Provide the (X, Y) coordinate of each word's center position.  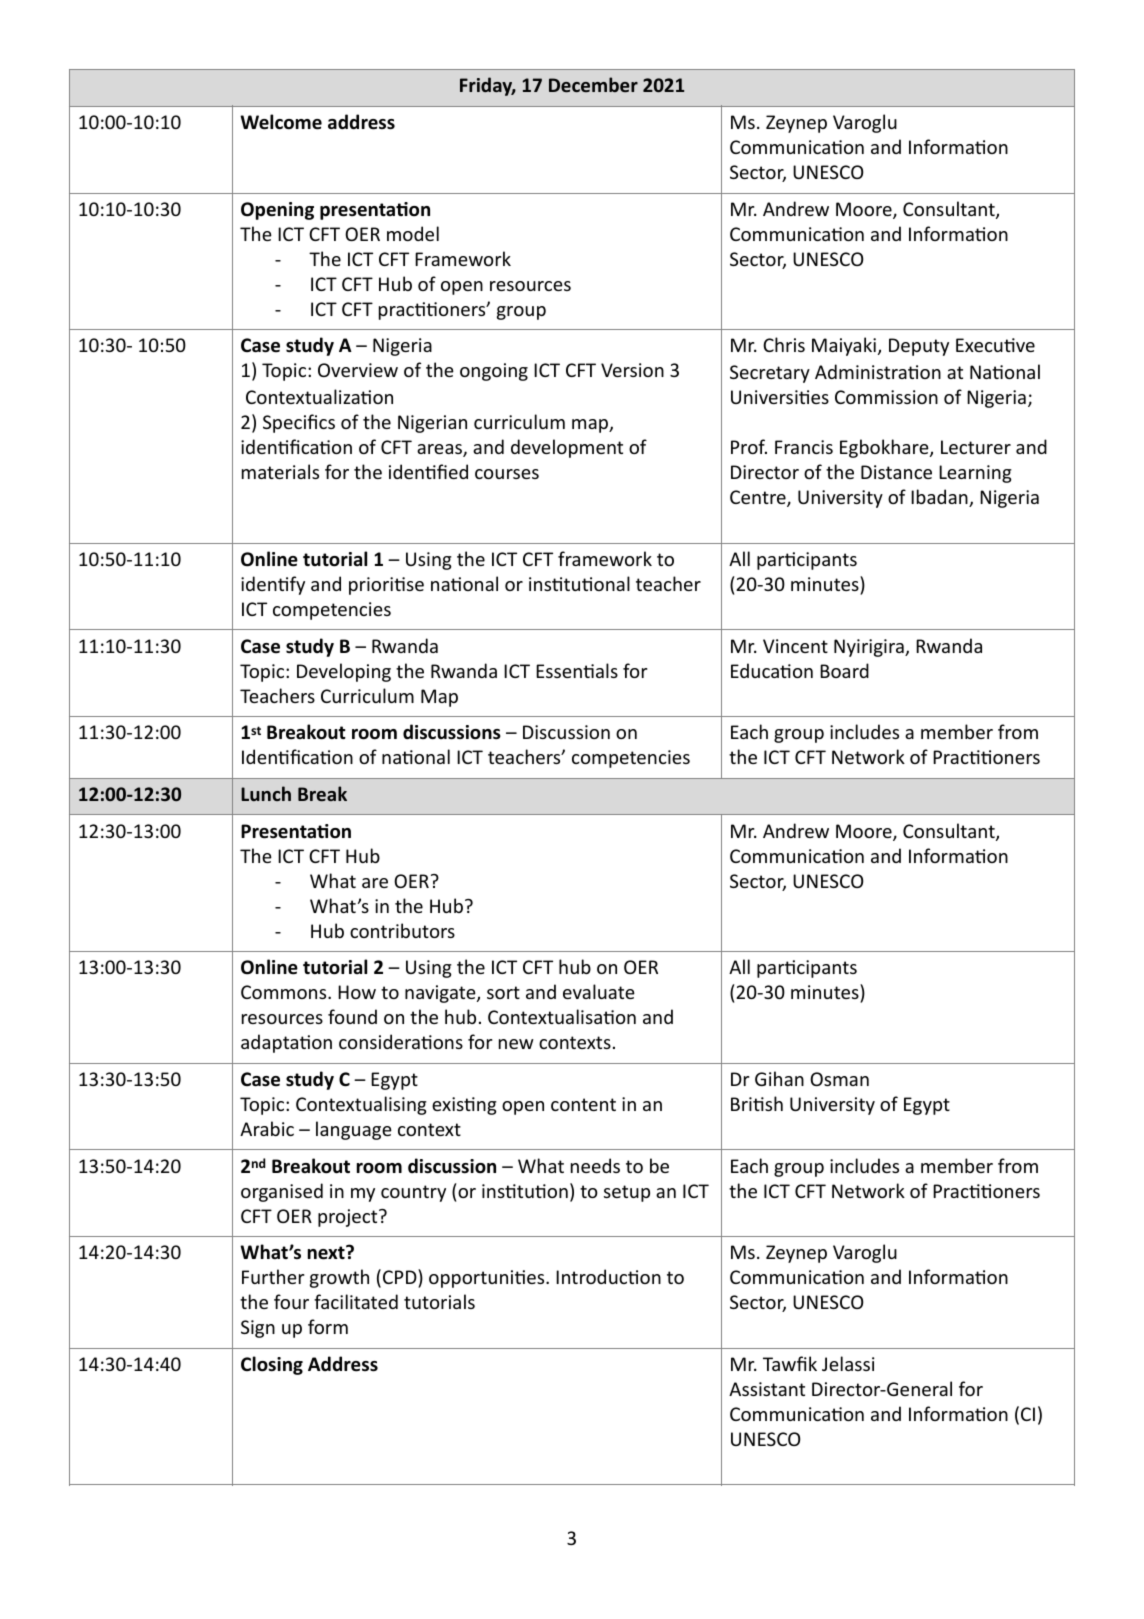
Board (844, 670)
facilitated (356, 1301)
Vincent (795, 646)
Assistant (767, 1389)
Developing (344, 672)
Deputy (919, 347)
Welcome (281, 122)
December (593, 84)
